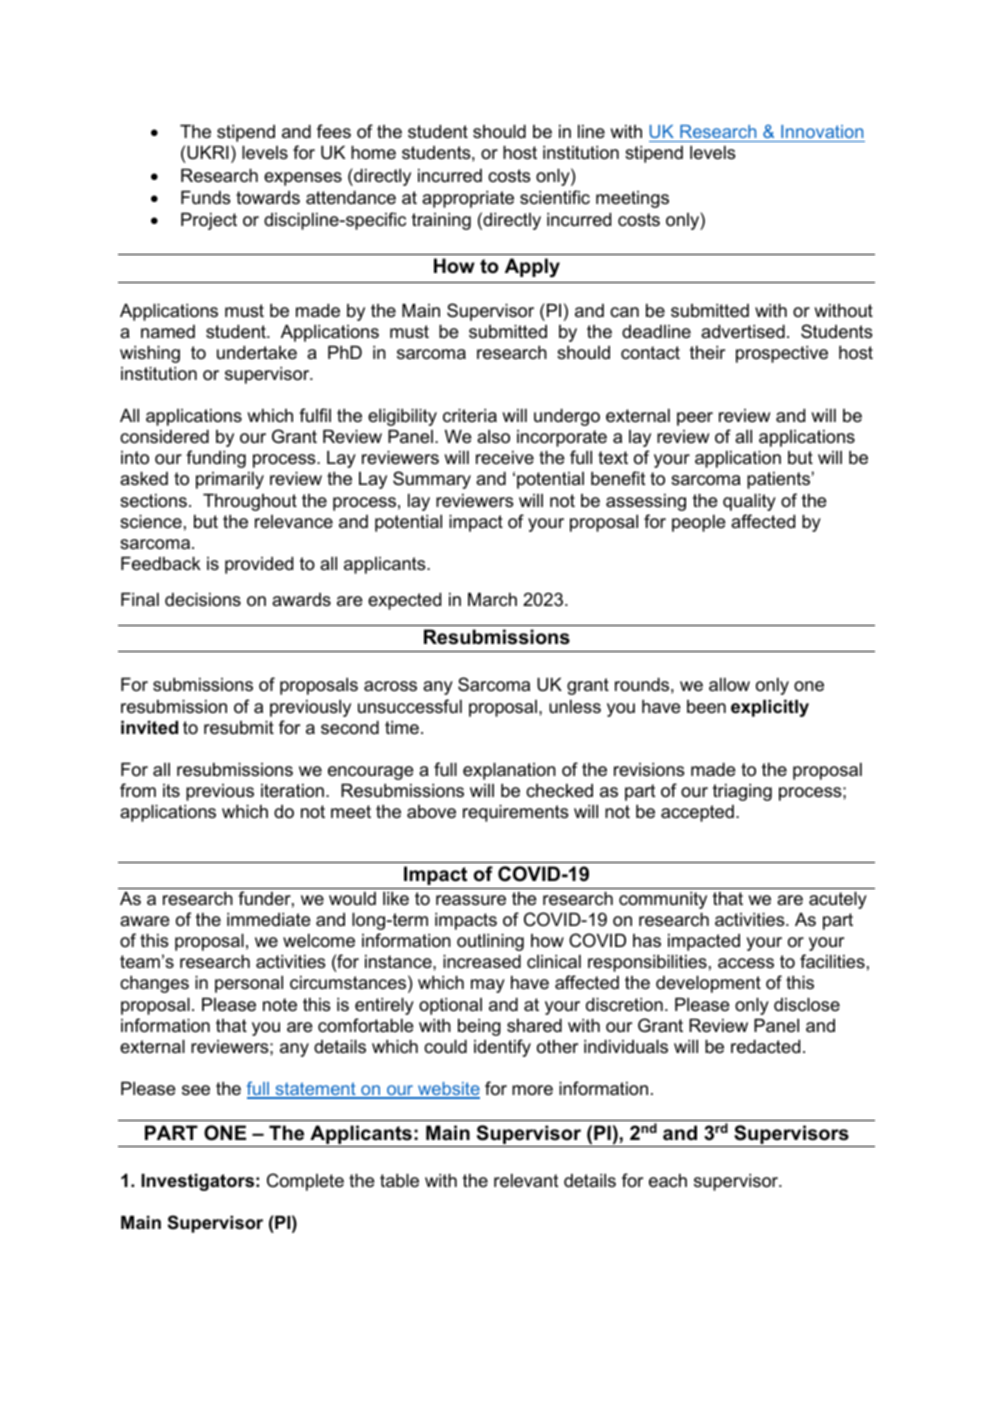 The width and height of the page is (993, 1404). Describe the element at coordinates (482, 962) in the page. I see `increased` at that location.
